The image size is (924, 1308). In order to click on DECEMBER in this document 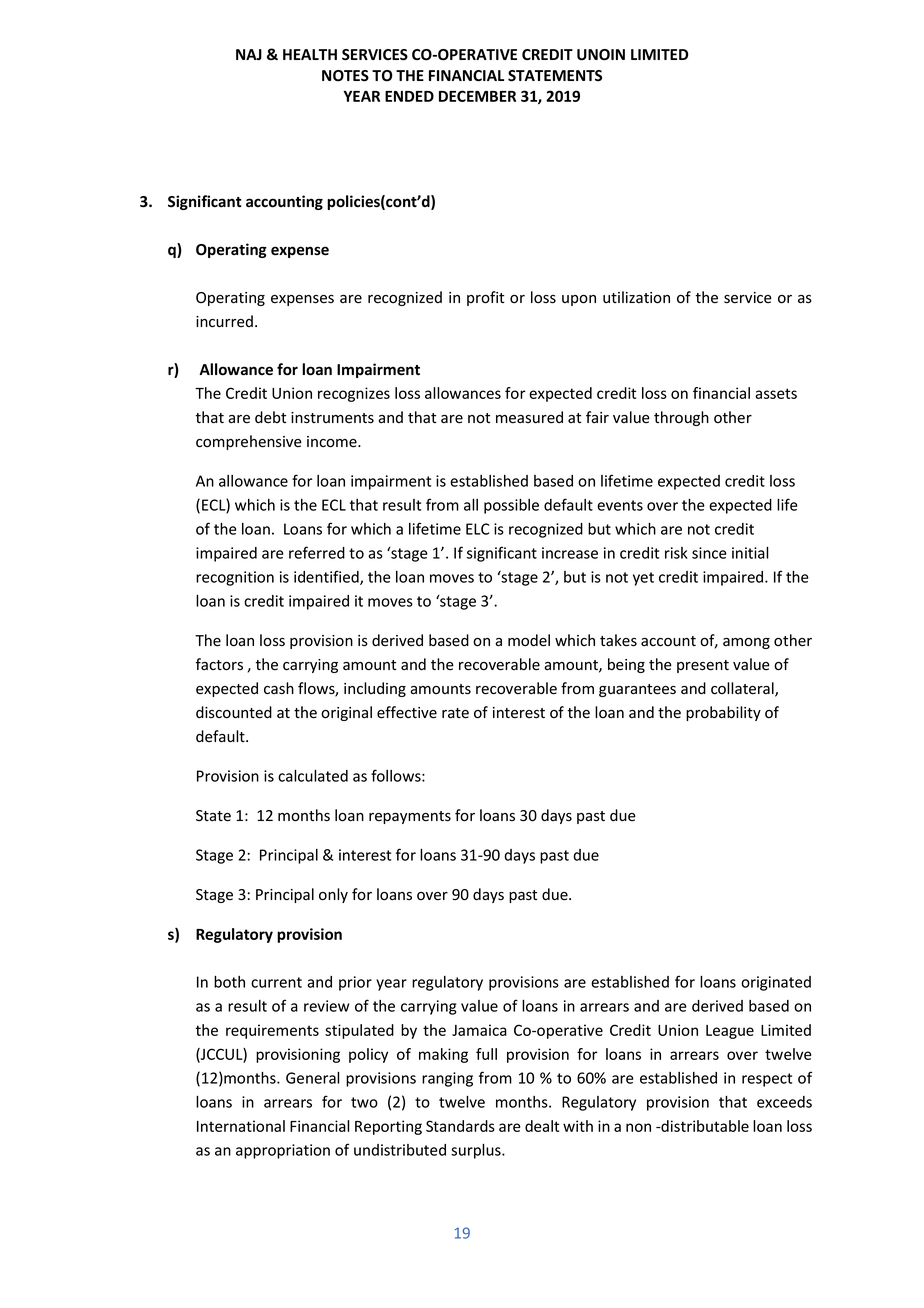, I will do `click(477, 96)`.
